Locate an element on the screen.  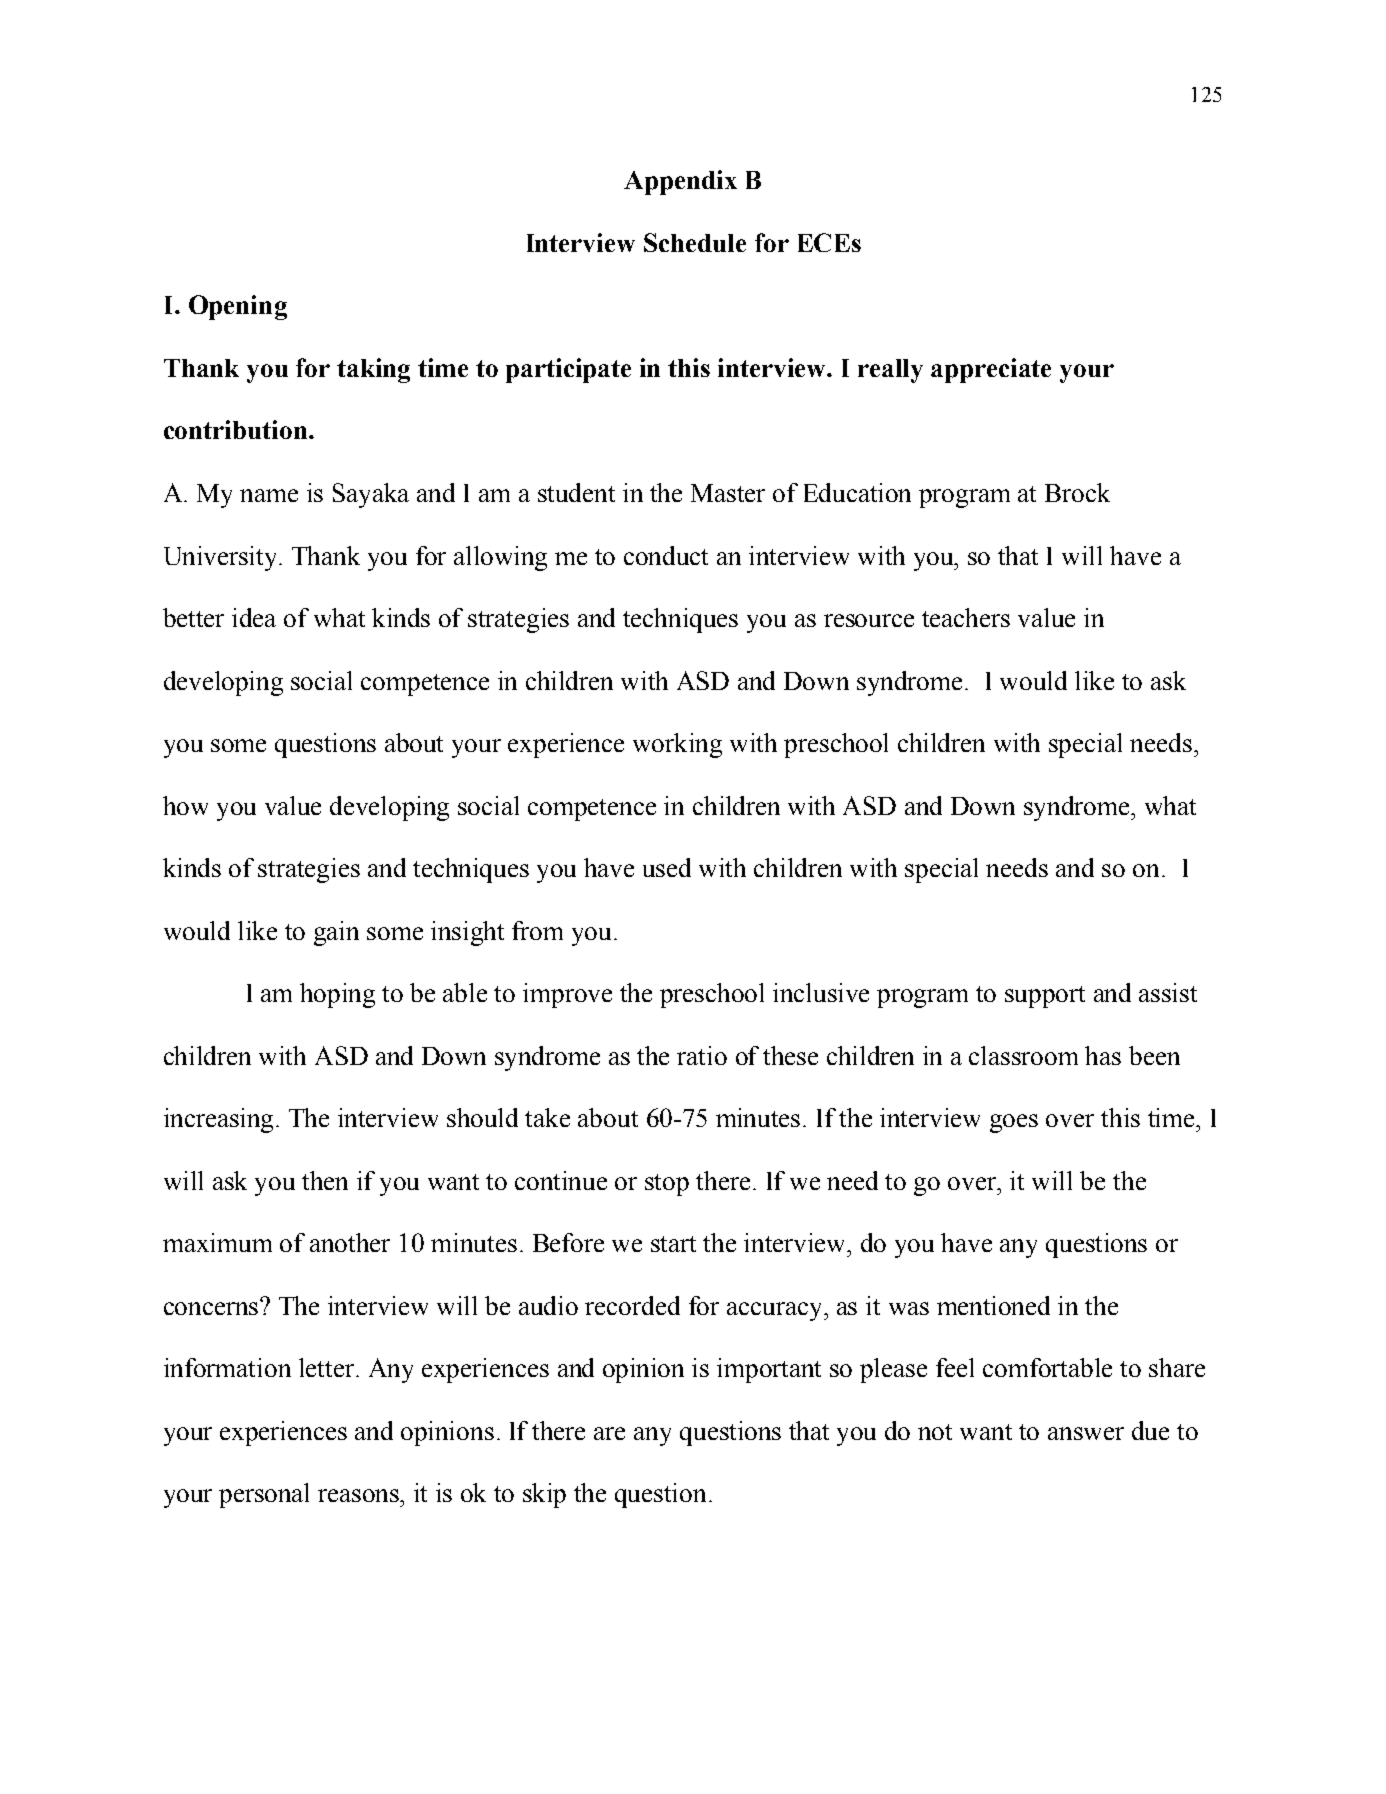
answer is located at coordinates (1086, 1433).
